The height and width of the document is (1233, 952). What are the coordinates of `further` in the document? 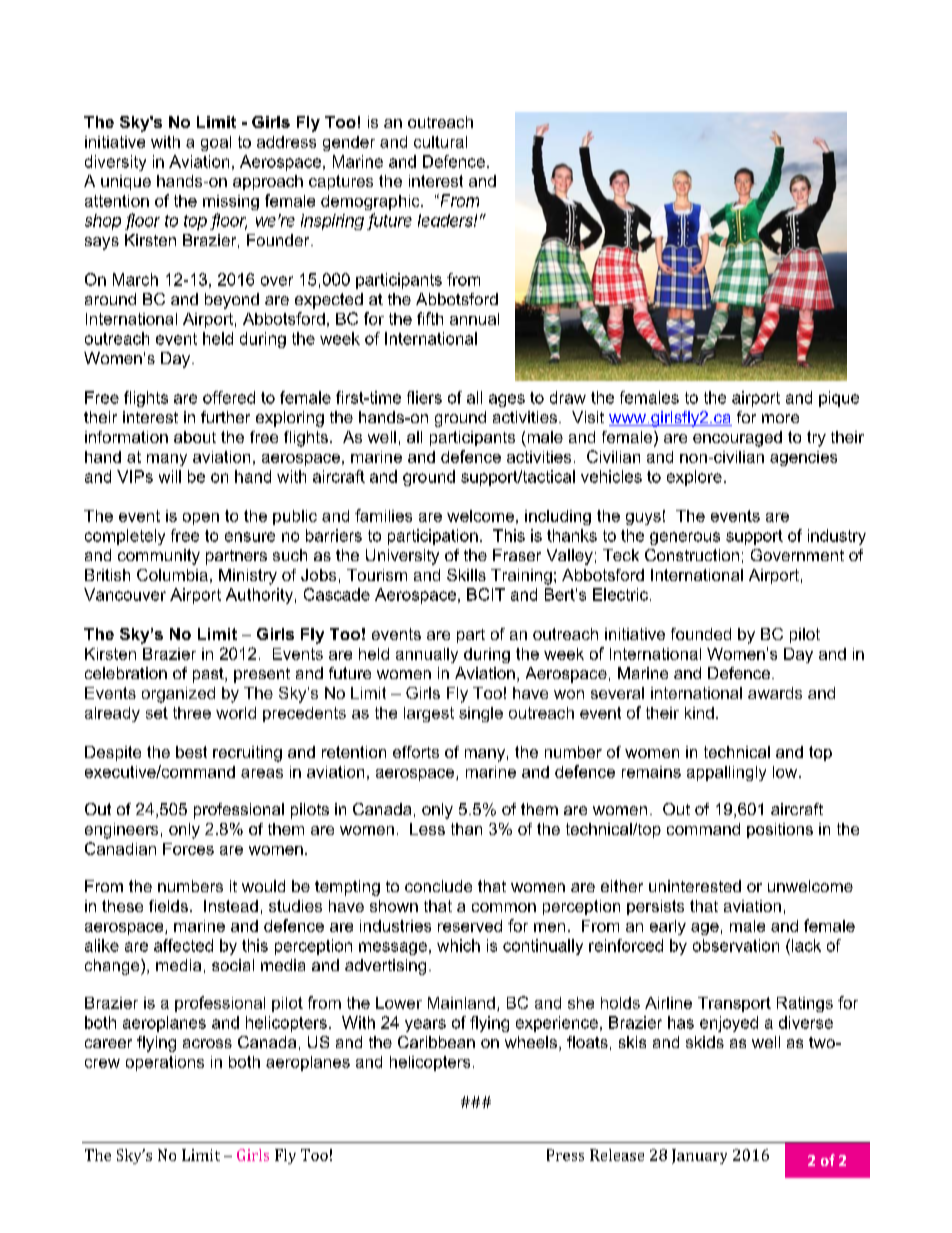 It's located at (225, 417).
